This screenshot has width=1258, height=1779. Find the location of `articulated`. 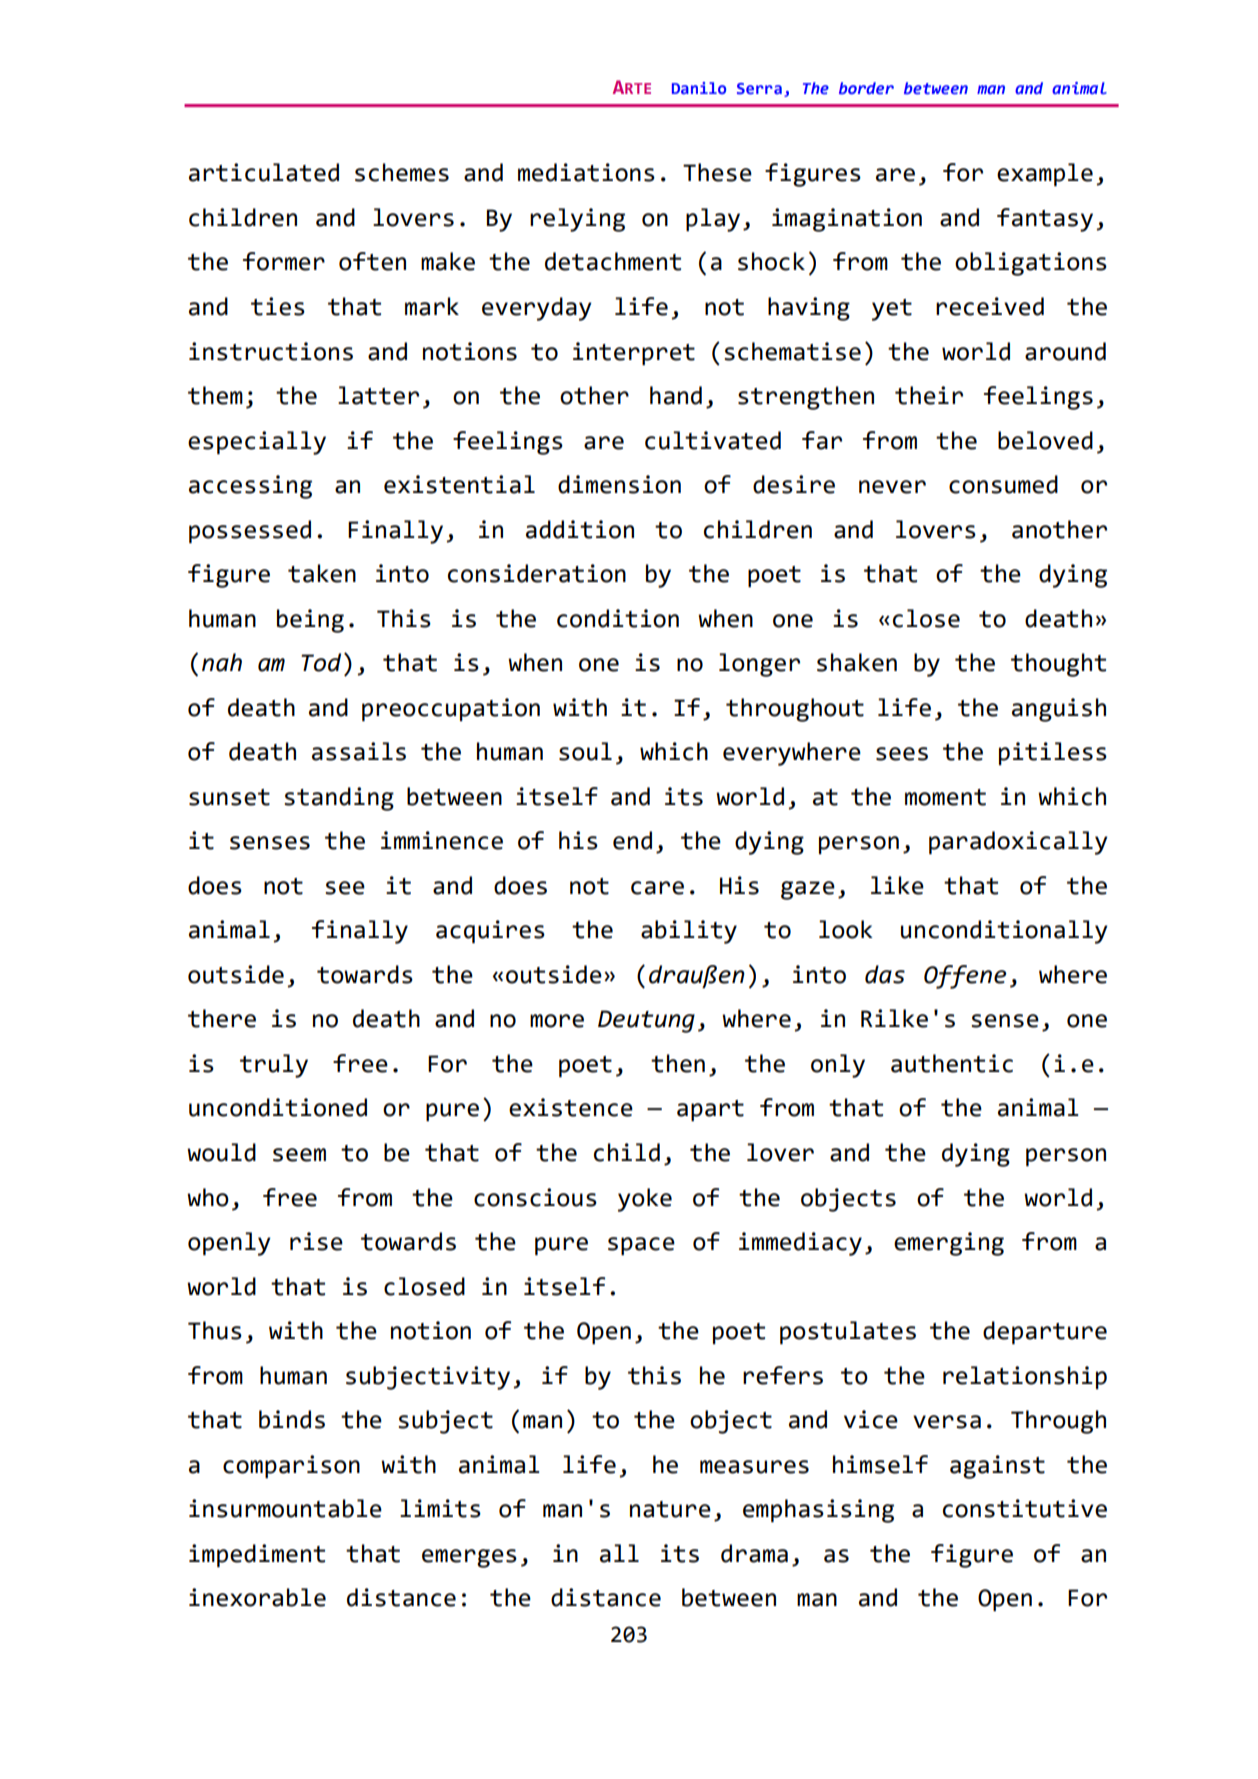

articulated is located at coordinates (264, 172).
